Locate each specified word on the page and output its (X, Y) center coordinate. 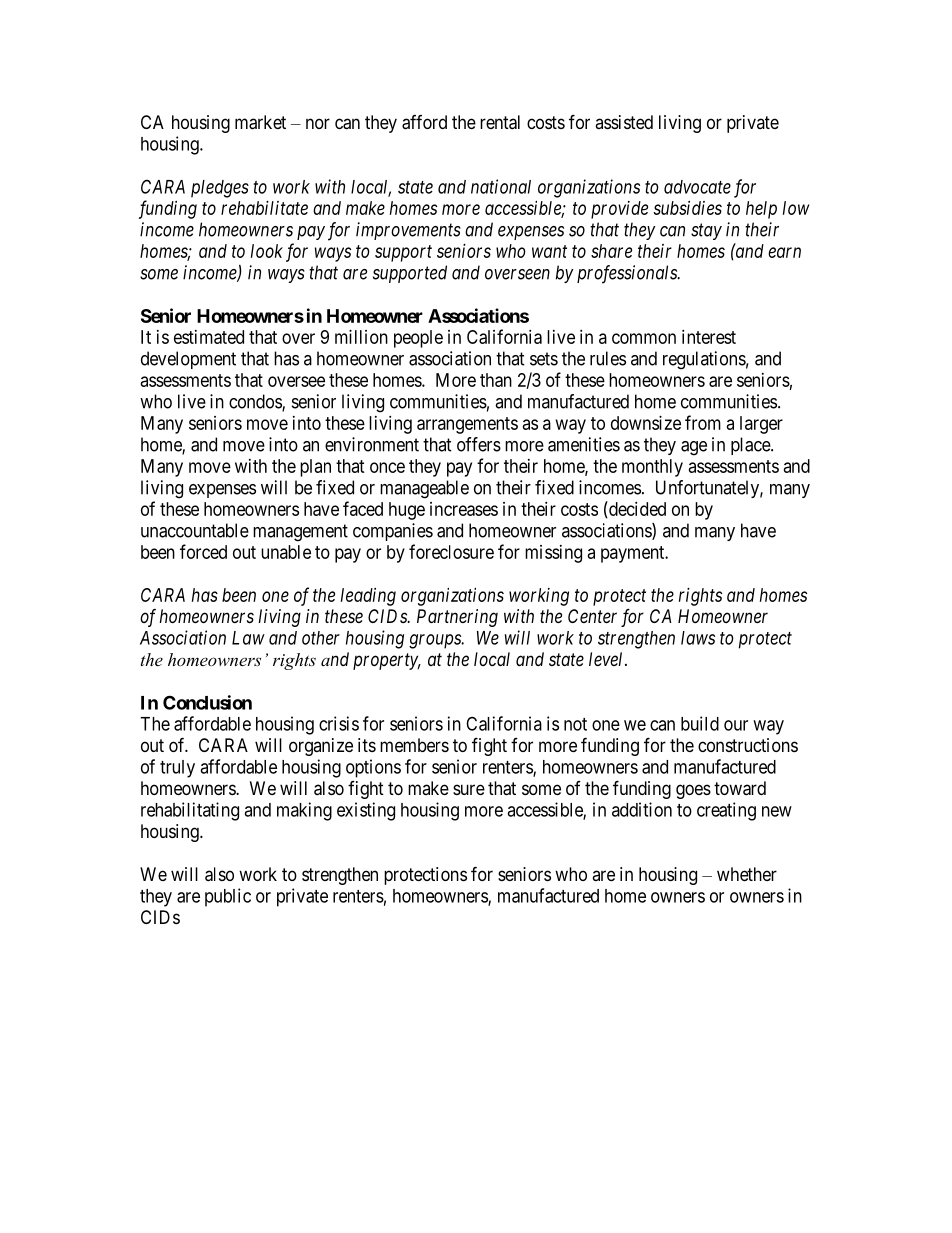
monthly (652, 468)
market (260, 122)
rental (500, 122)
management (300, 533)
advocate (697, 187)
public (228, 897)
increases (464, 509)
